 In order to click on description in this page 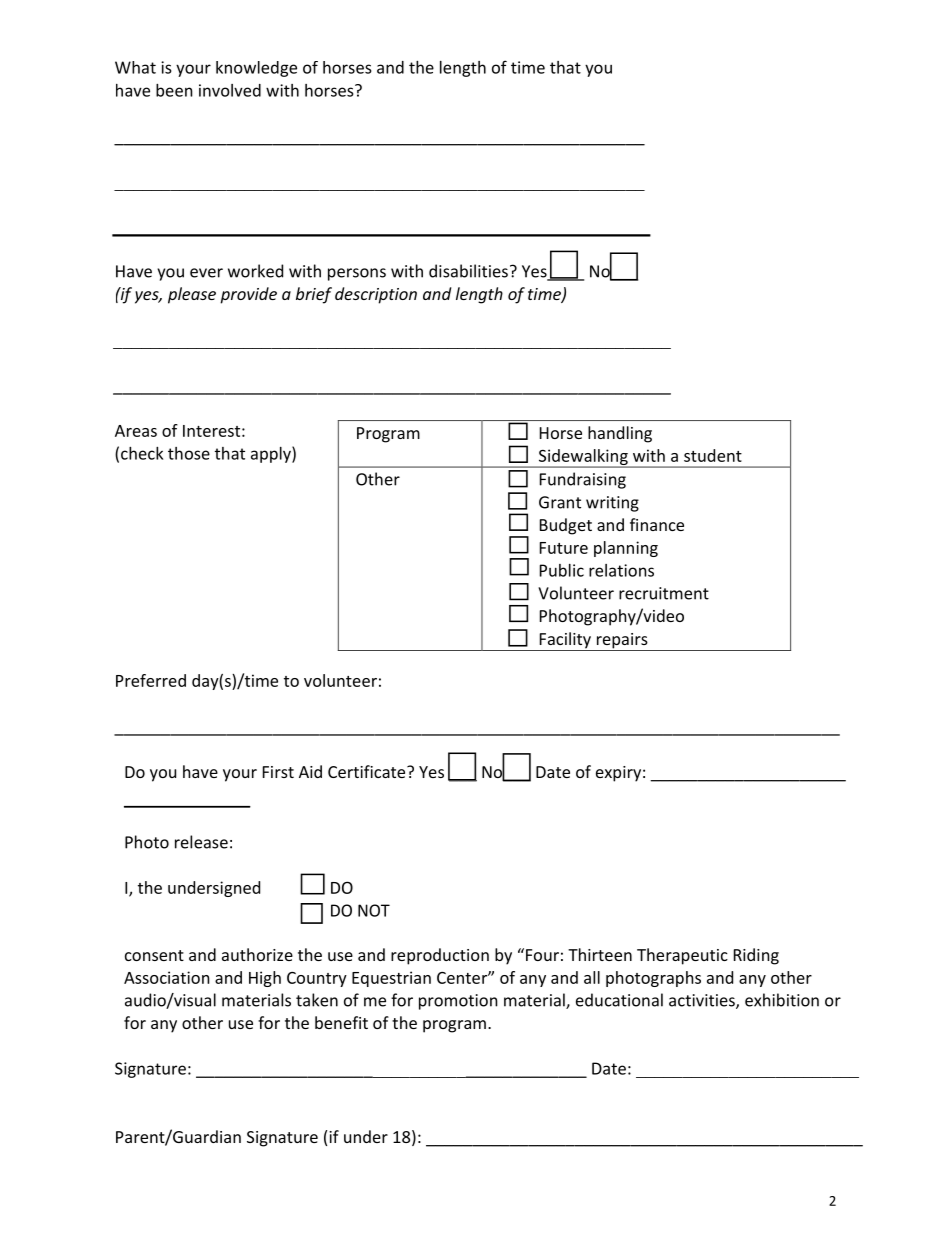, I will do `click(376, 295)`.
